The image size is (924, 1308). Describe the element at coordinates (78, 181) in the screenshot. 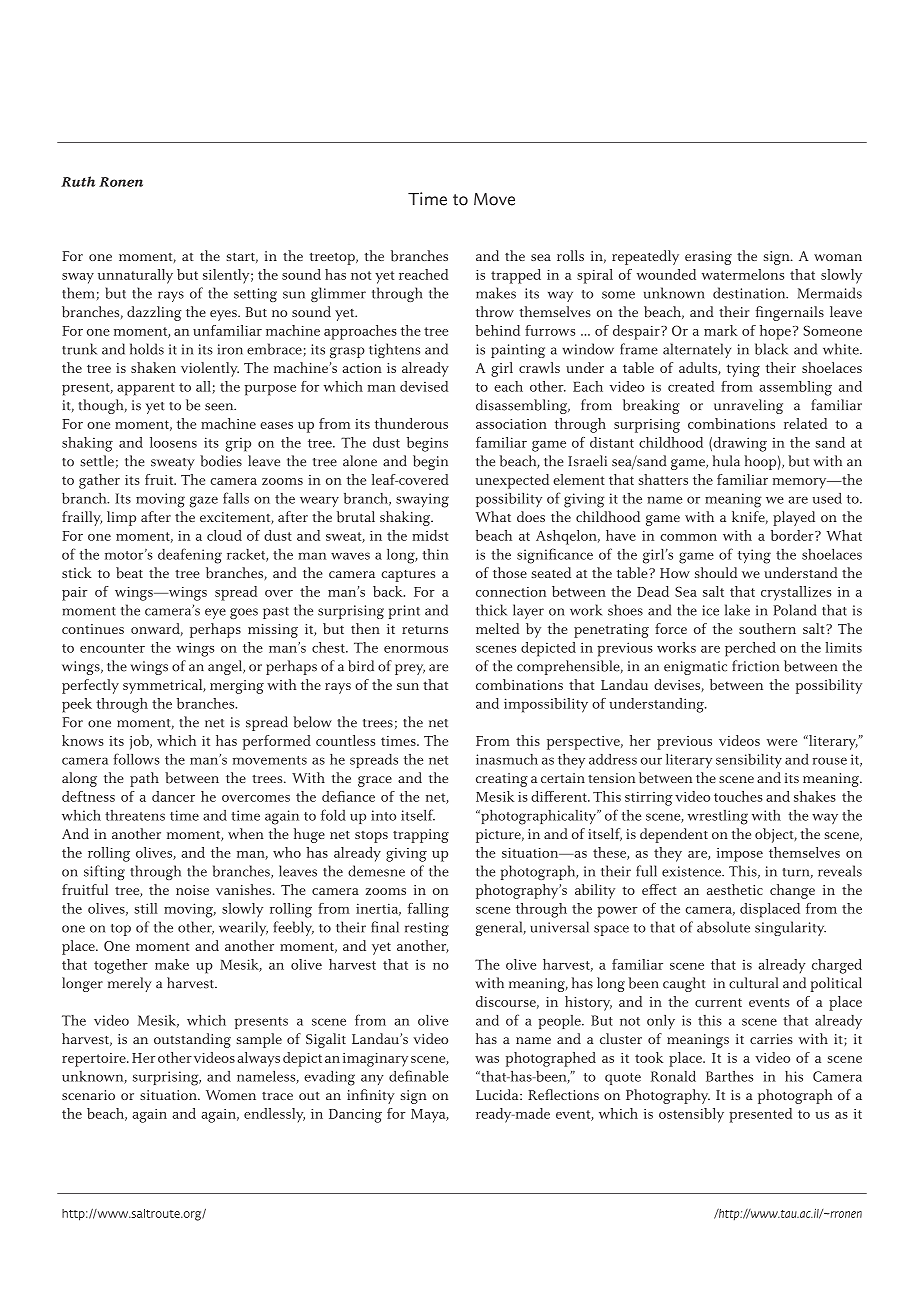

I see `Ruth` at that location.
